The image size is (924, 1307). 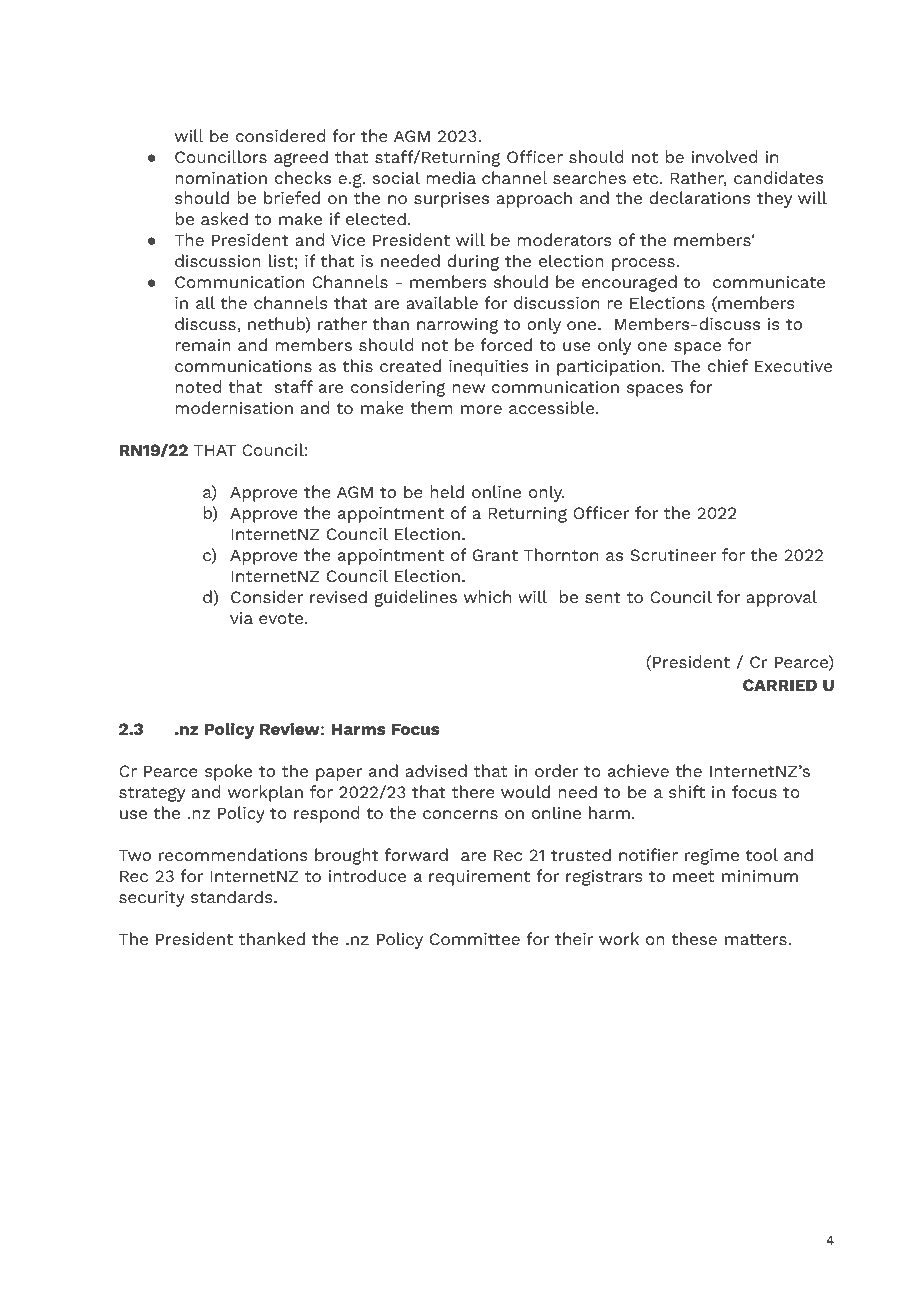 What do you see at coordinates (221, 178) in the page?
I see `nomination` at bounding box center [221, 178].
